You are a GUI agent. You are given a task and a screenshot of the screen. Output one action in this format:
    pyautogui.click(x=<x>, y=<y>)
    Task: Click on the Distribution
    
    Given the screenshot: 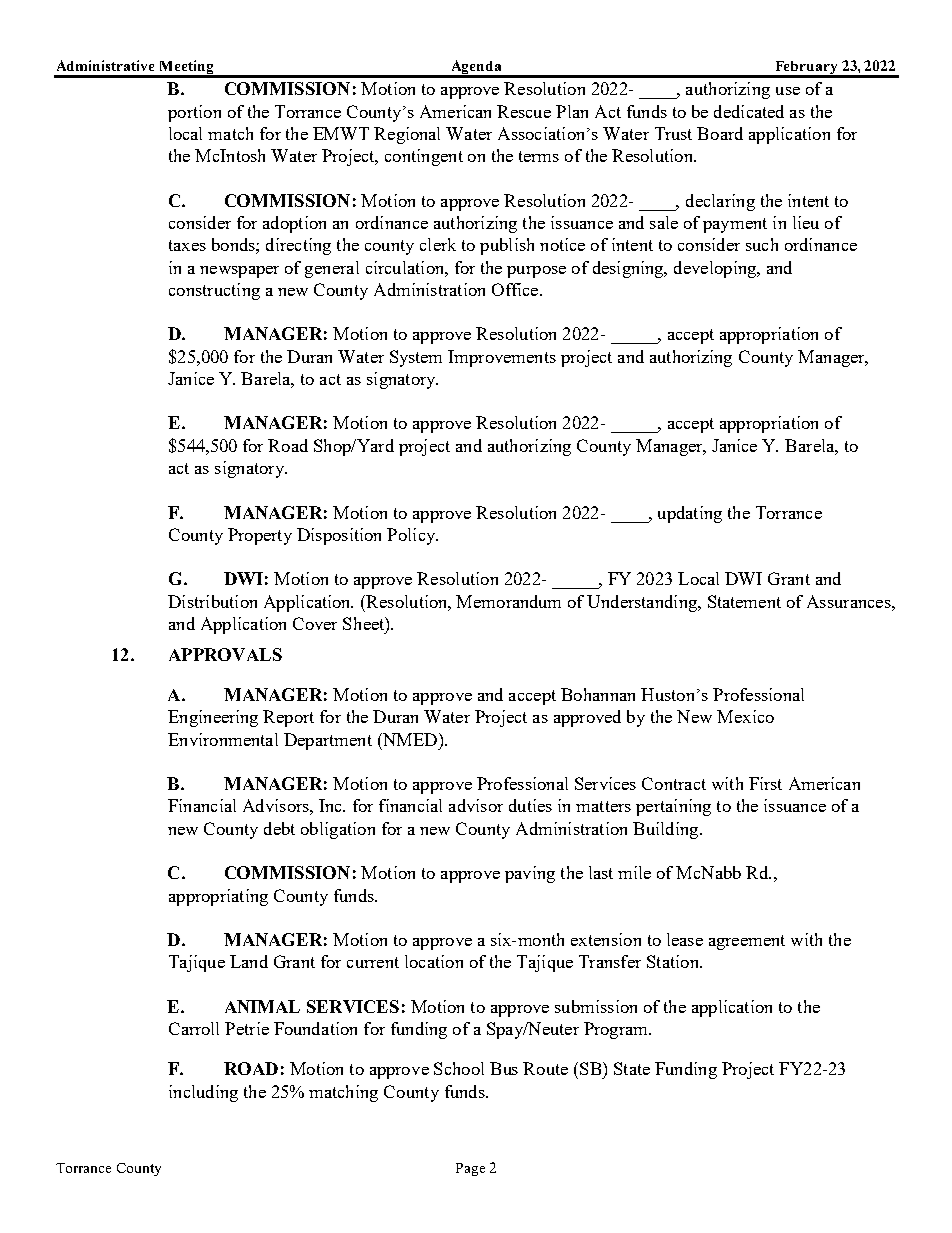 What is the action you would take?
    pyautogui.click(x=212, y=601)
